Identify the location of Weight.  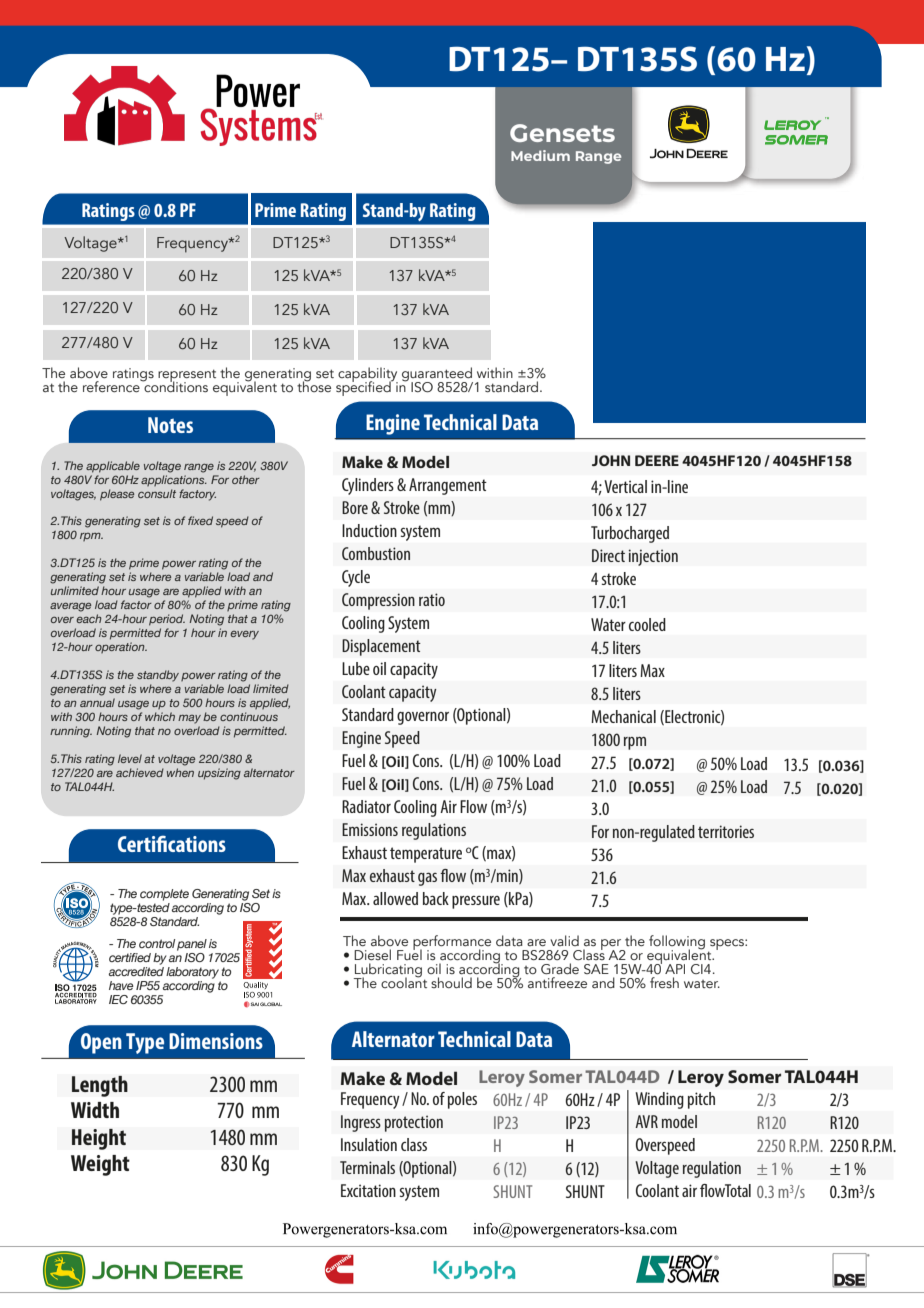
(100, 1165).
